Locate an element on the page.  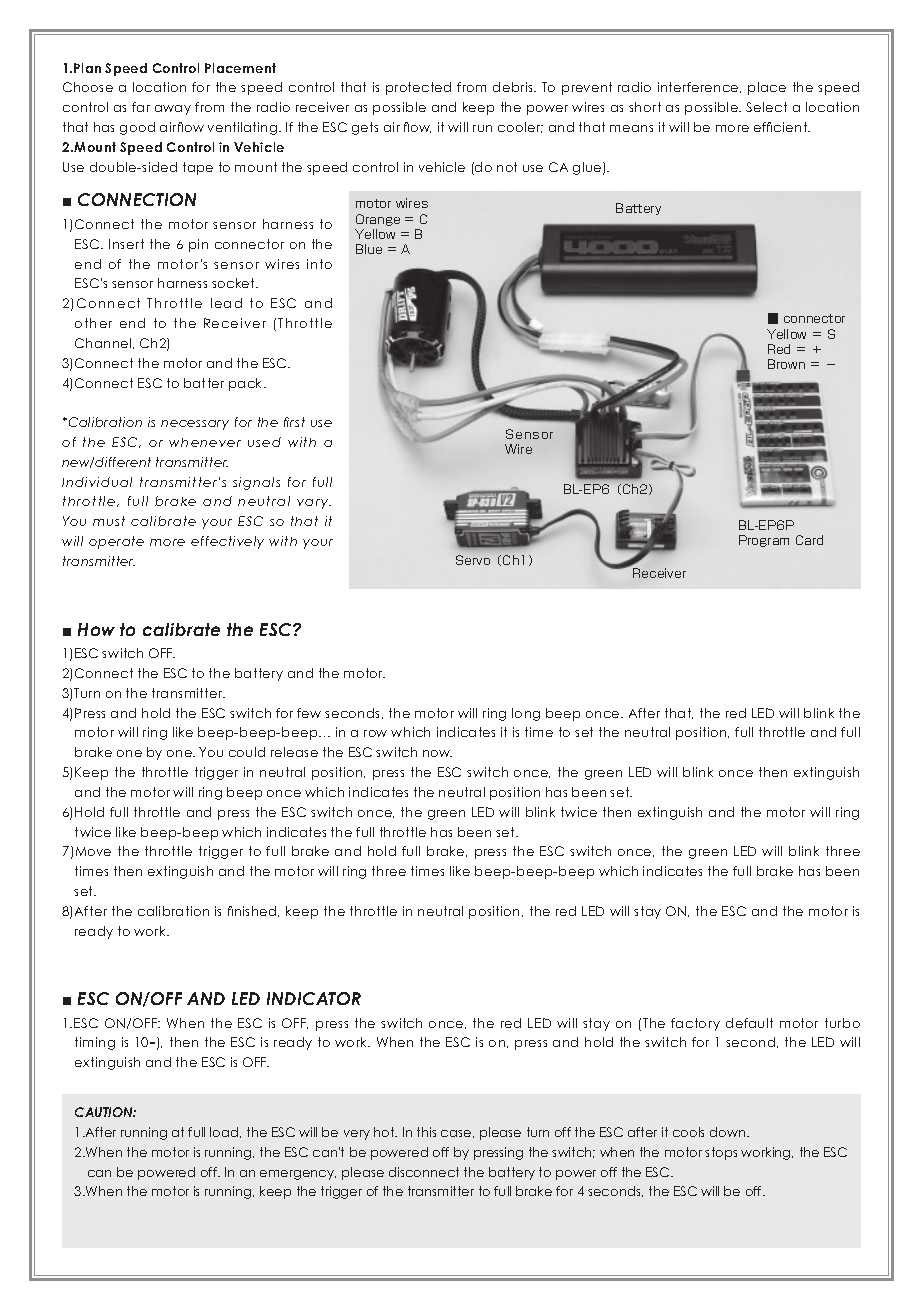
load is located at coordinates (225, 1132).
